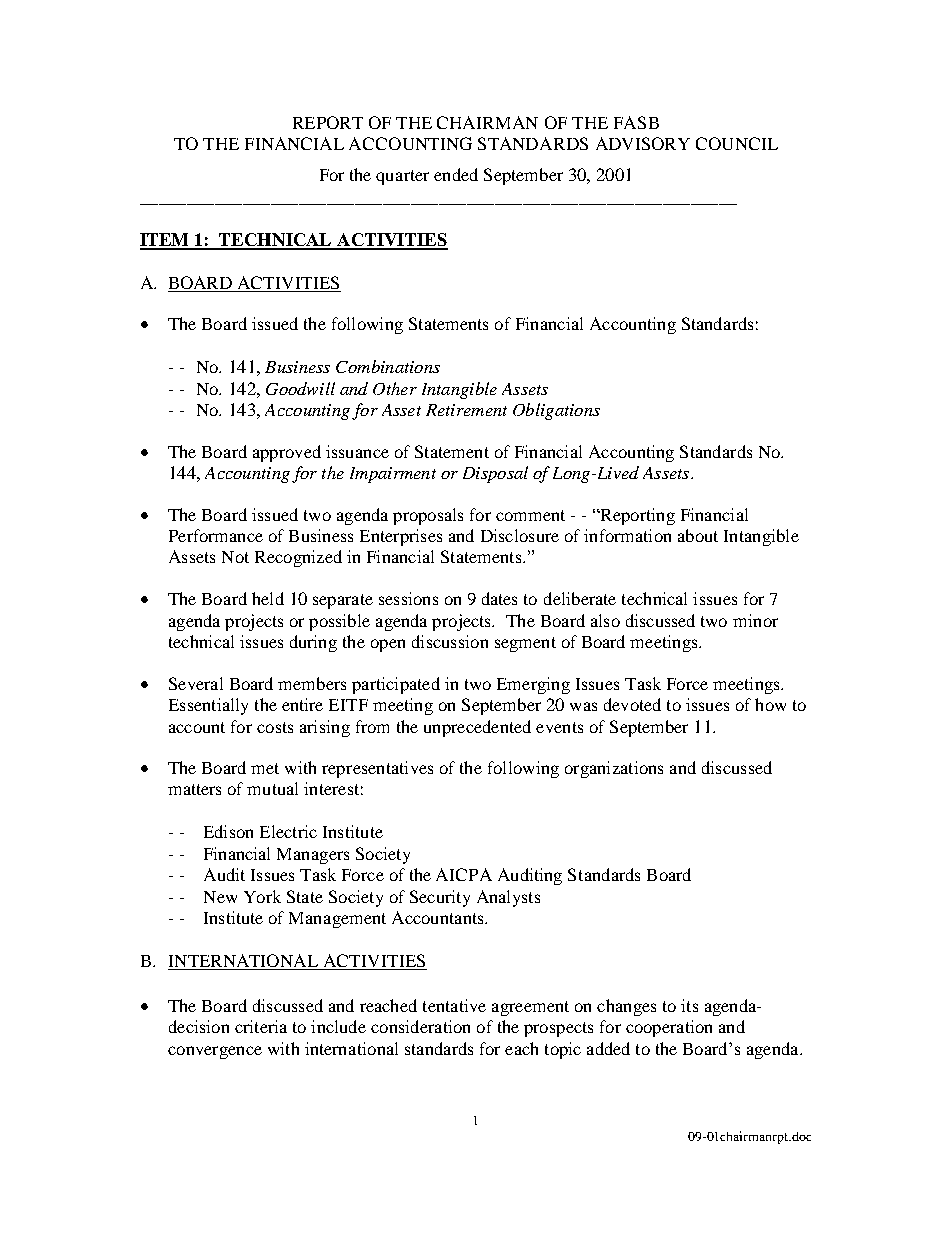 This page has height=1233, width=952. Describe the element at coordinates (388, 366) in the page. I see `Combinations` at that location.
